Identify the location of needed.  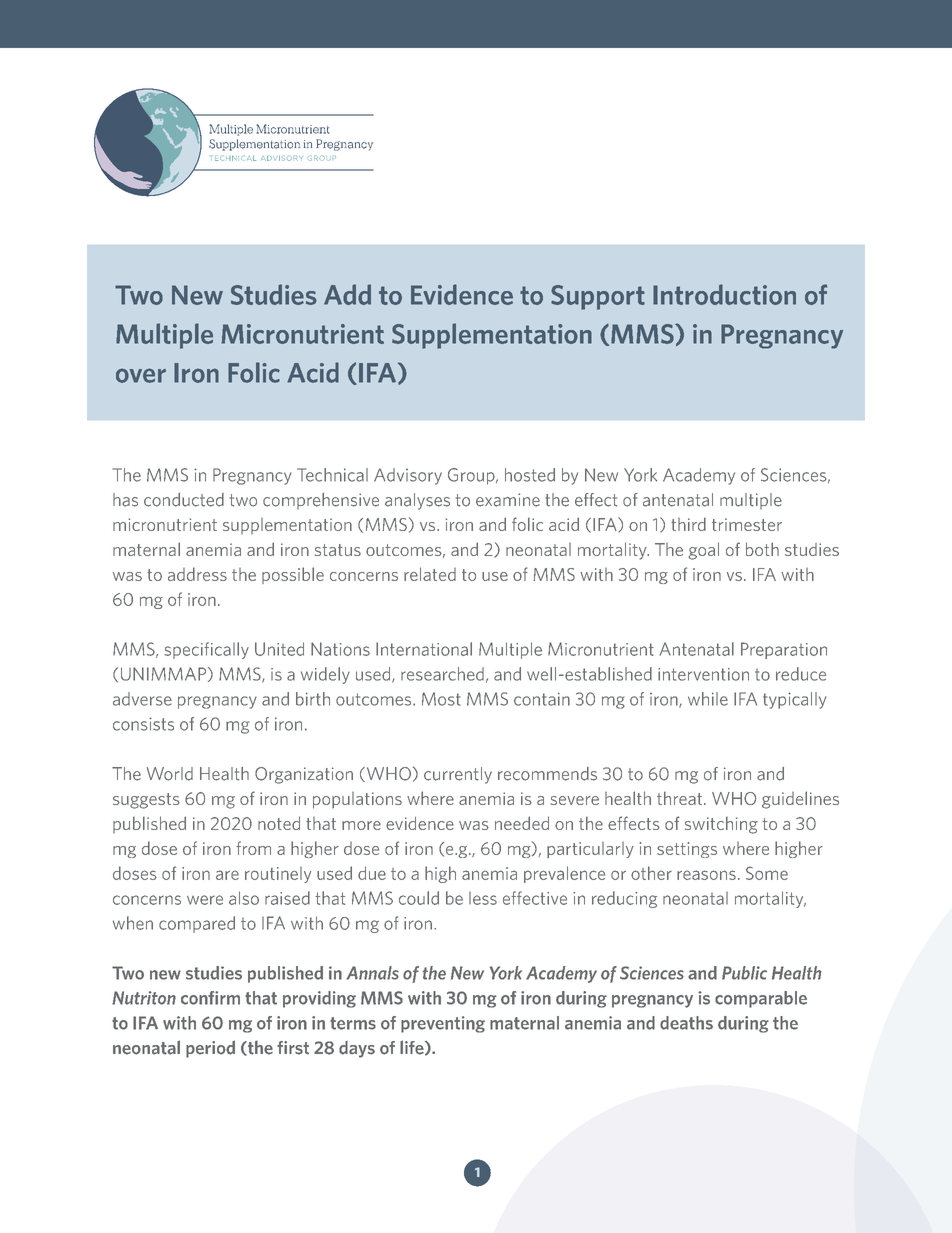
(522, 823).
